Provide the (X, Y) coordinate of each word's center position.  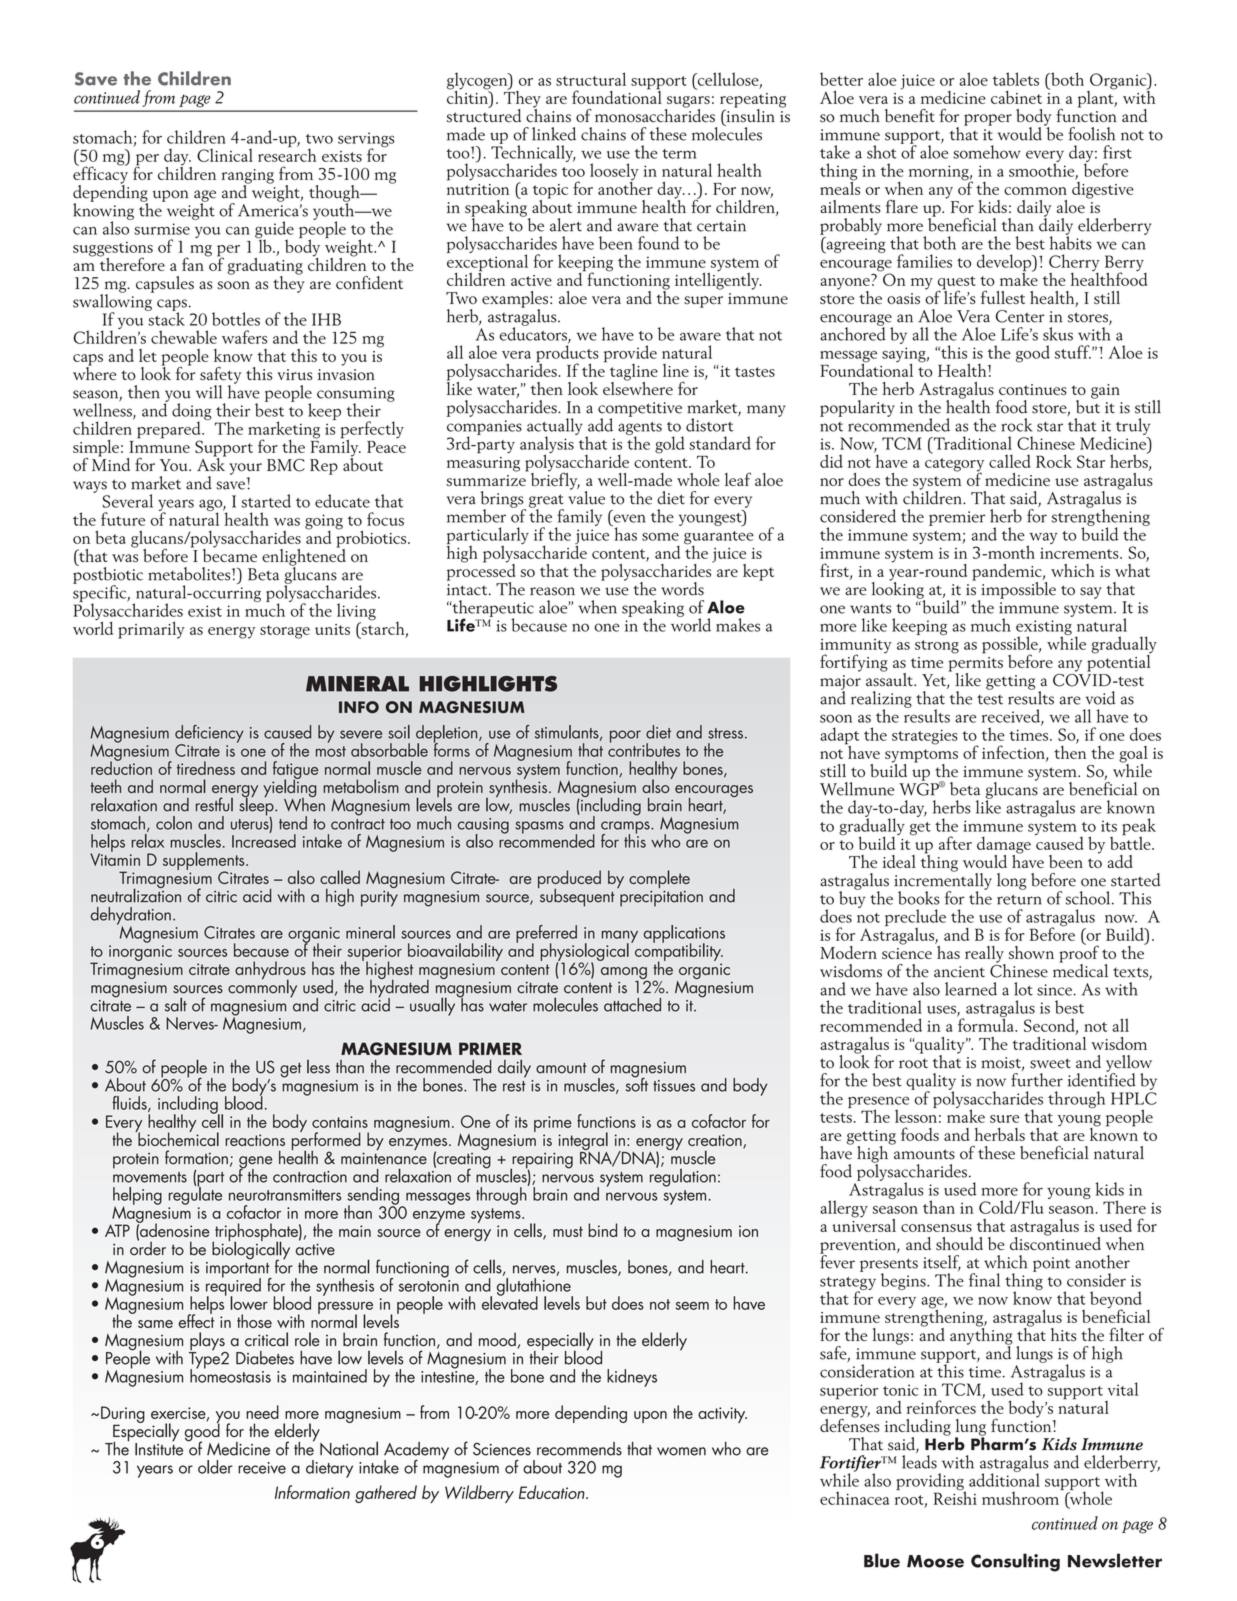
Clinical (225, 155)
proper (988, 120)
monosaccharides (655, 114)
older (215, 1467)
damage (1004, 846)
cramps (626, 828)
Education (553, 1492)
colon (174, 823)
